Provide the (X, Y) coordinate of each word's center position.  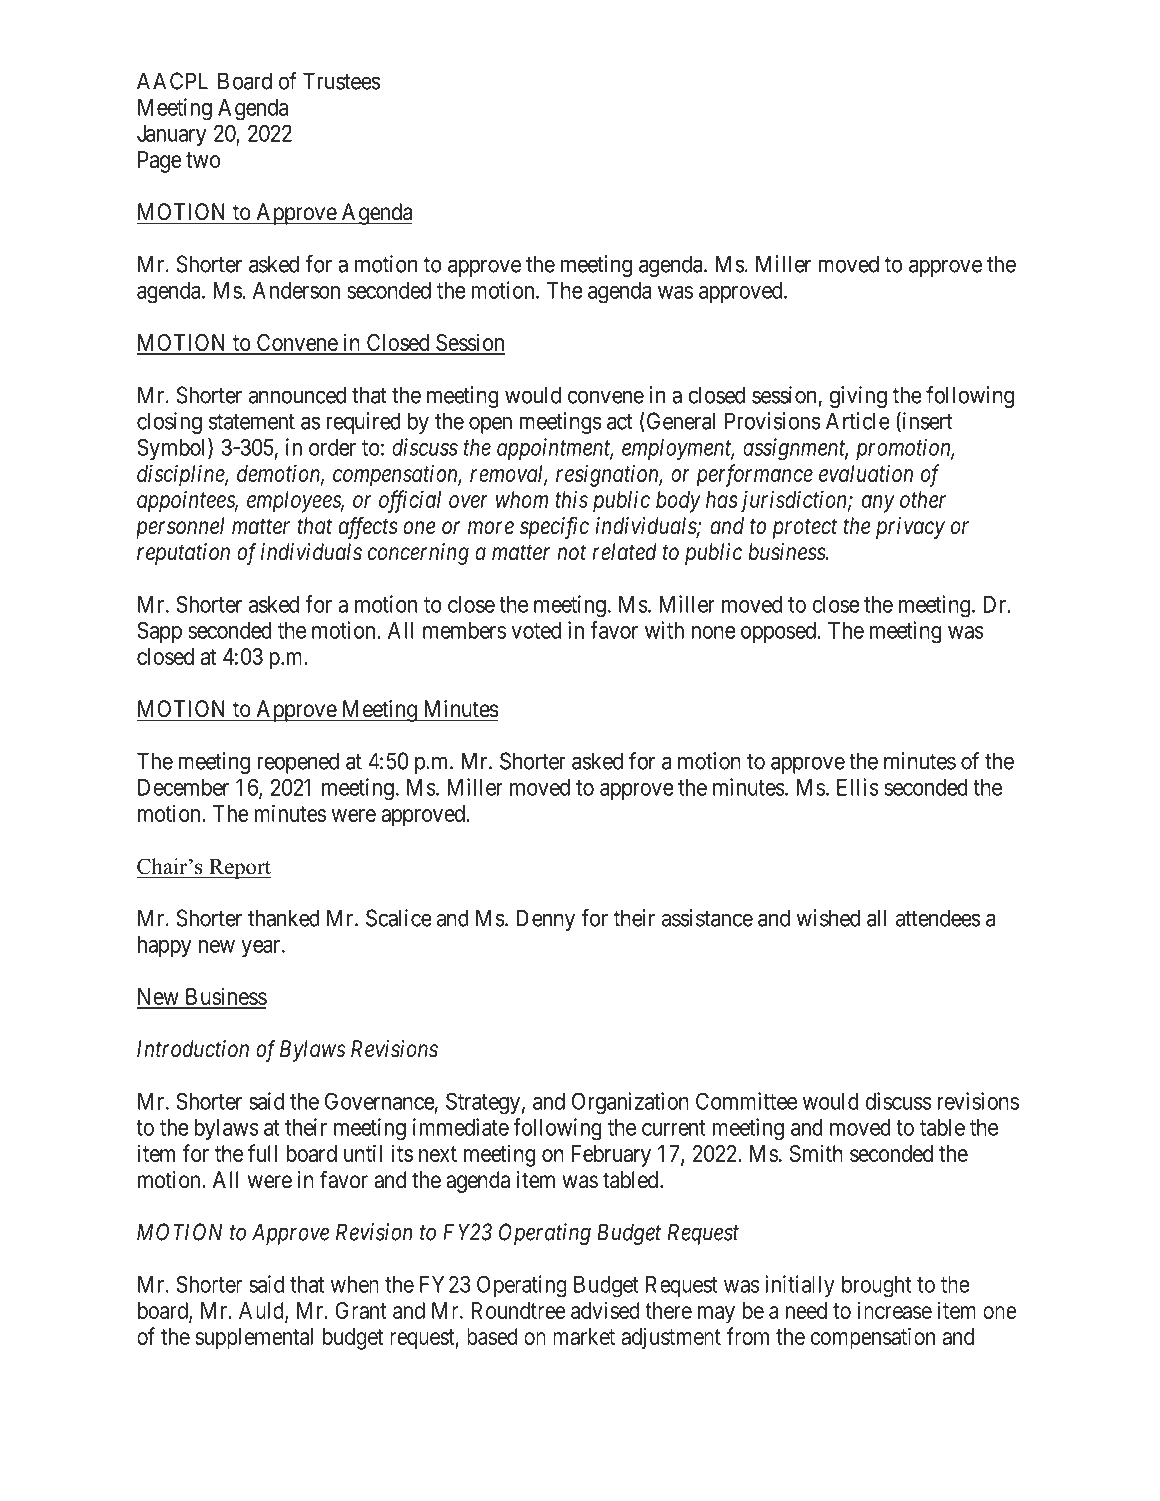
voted (536, 630)
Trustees (341, 81)
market (584, 1336)
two (203, 160)
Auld (262, 1311)
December (183, 787)
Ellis (858, 787)
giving (858, 397)
